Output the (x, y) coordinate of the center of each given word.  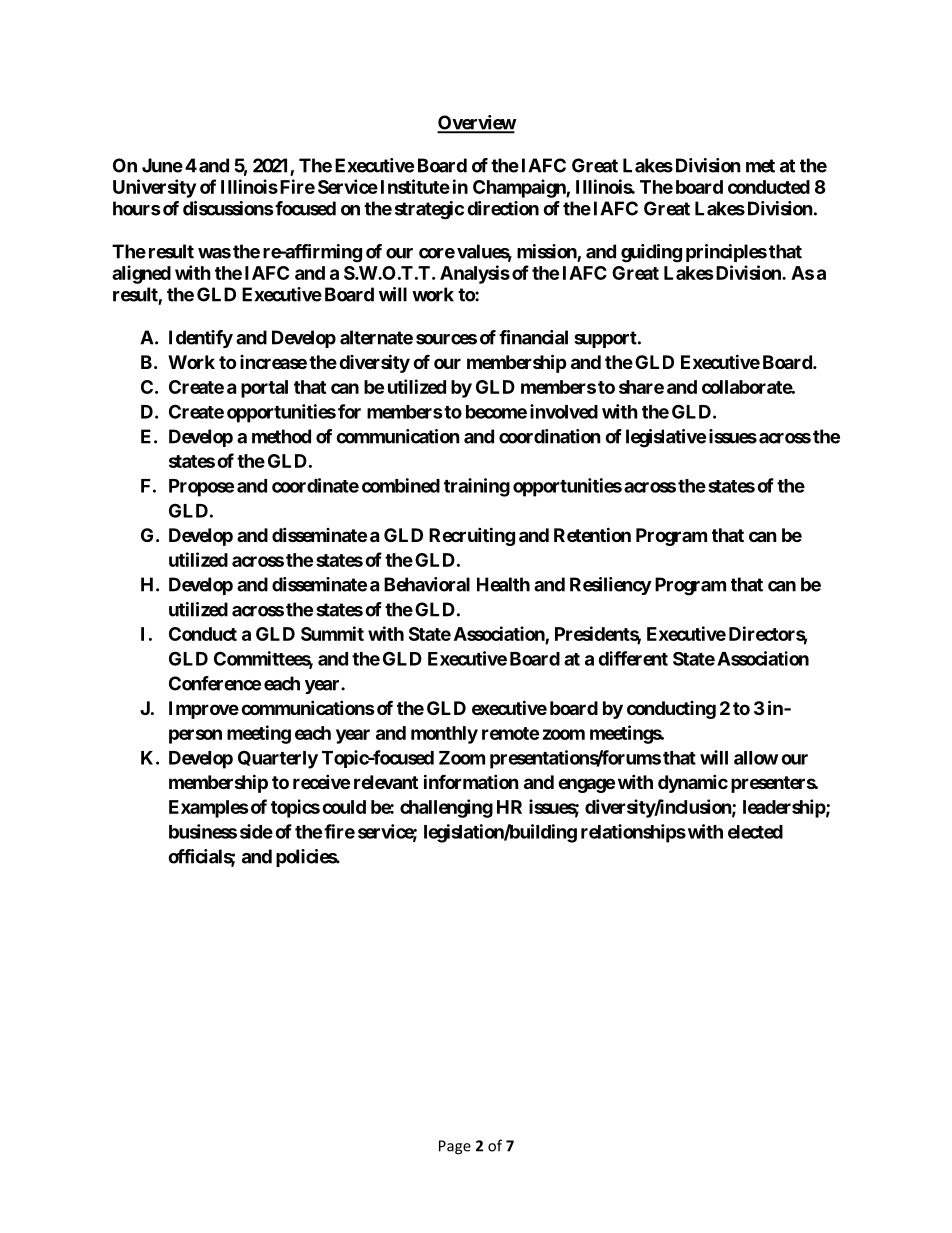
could (344, 807)
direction (503, 208)
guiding (651, 253)
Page (455, 1147)
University (154, 188)
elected (755, 832)
